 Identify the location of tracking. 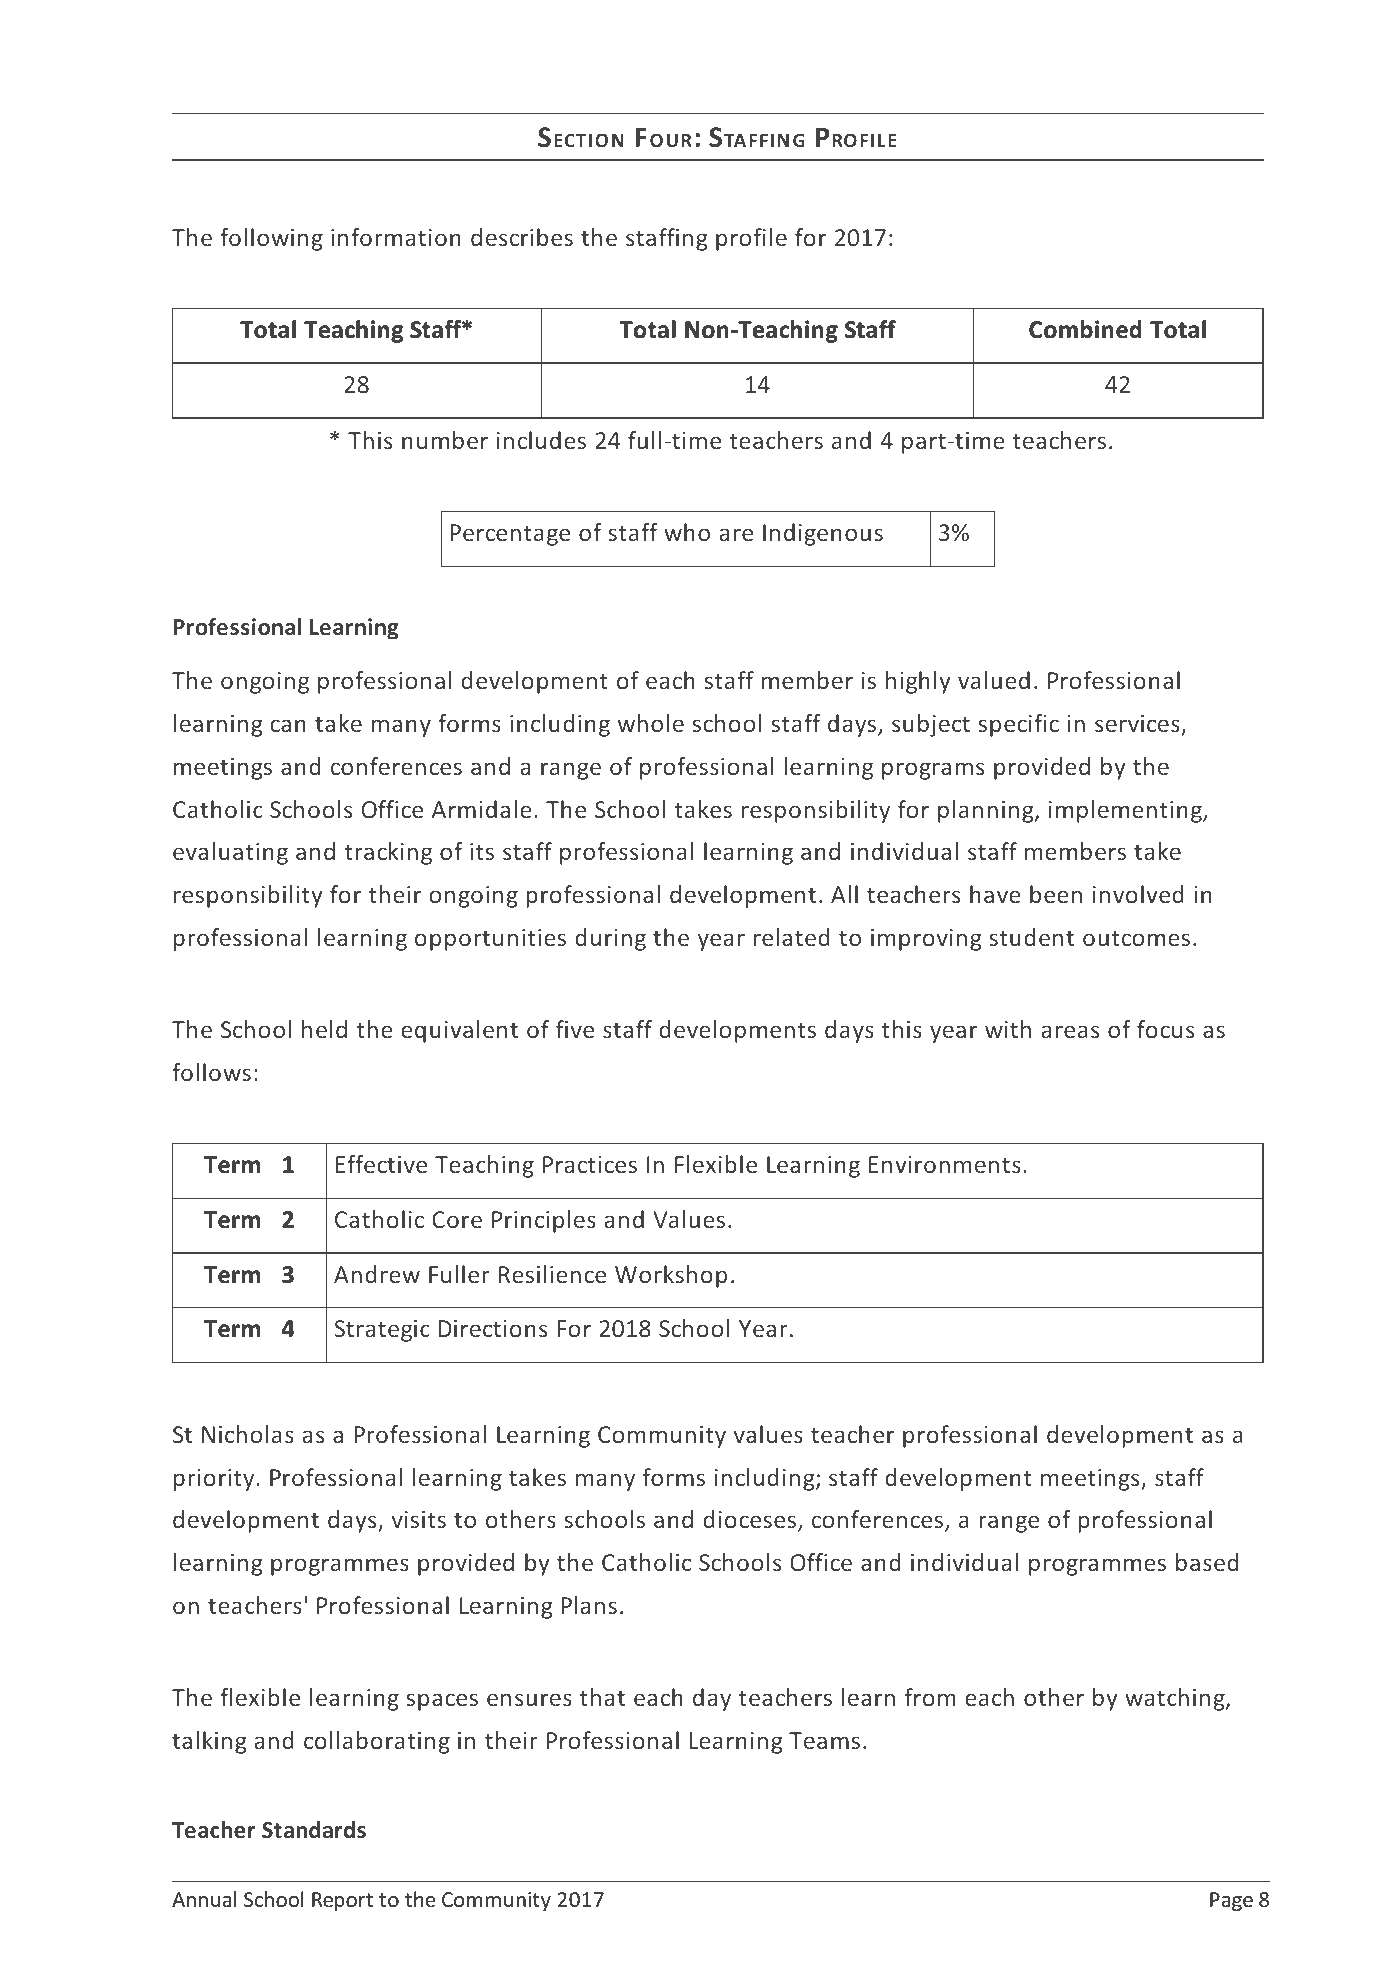
(388, 853).
